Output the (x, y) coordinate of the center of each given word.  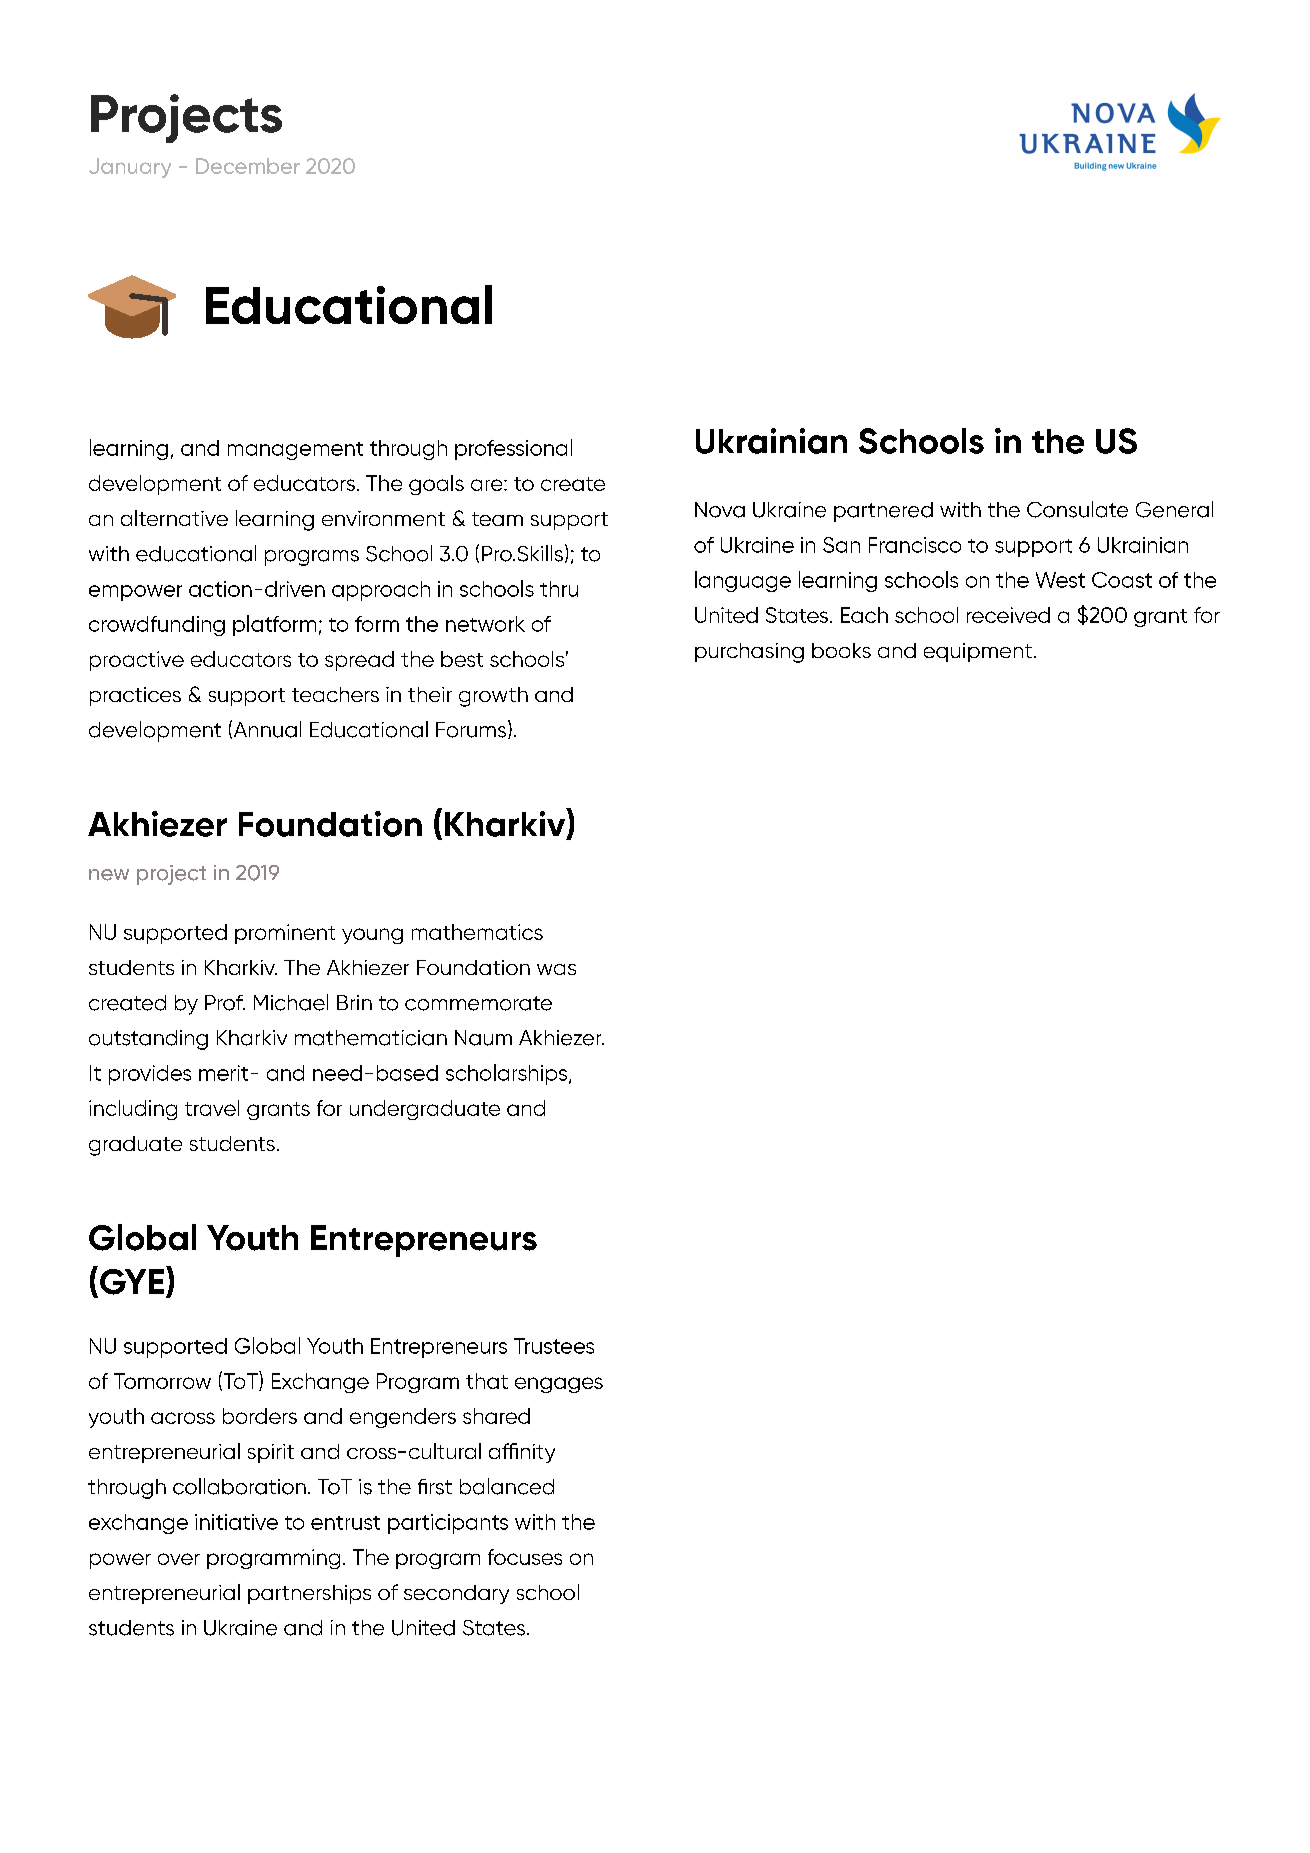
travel (212, 1108)
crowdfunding (157, 626)
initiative (236, 1522)
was (556, 969)
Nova (720, 510)
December (248, 166)
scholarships (508, 1074)
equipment (978, 652)
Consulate (1077, 509)
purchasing (749, 653)
